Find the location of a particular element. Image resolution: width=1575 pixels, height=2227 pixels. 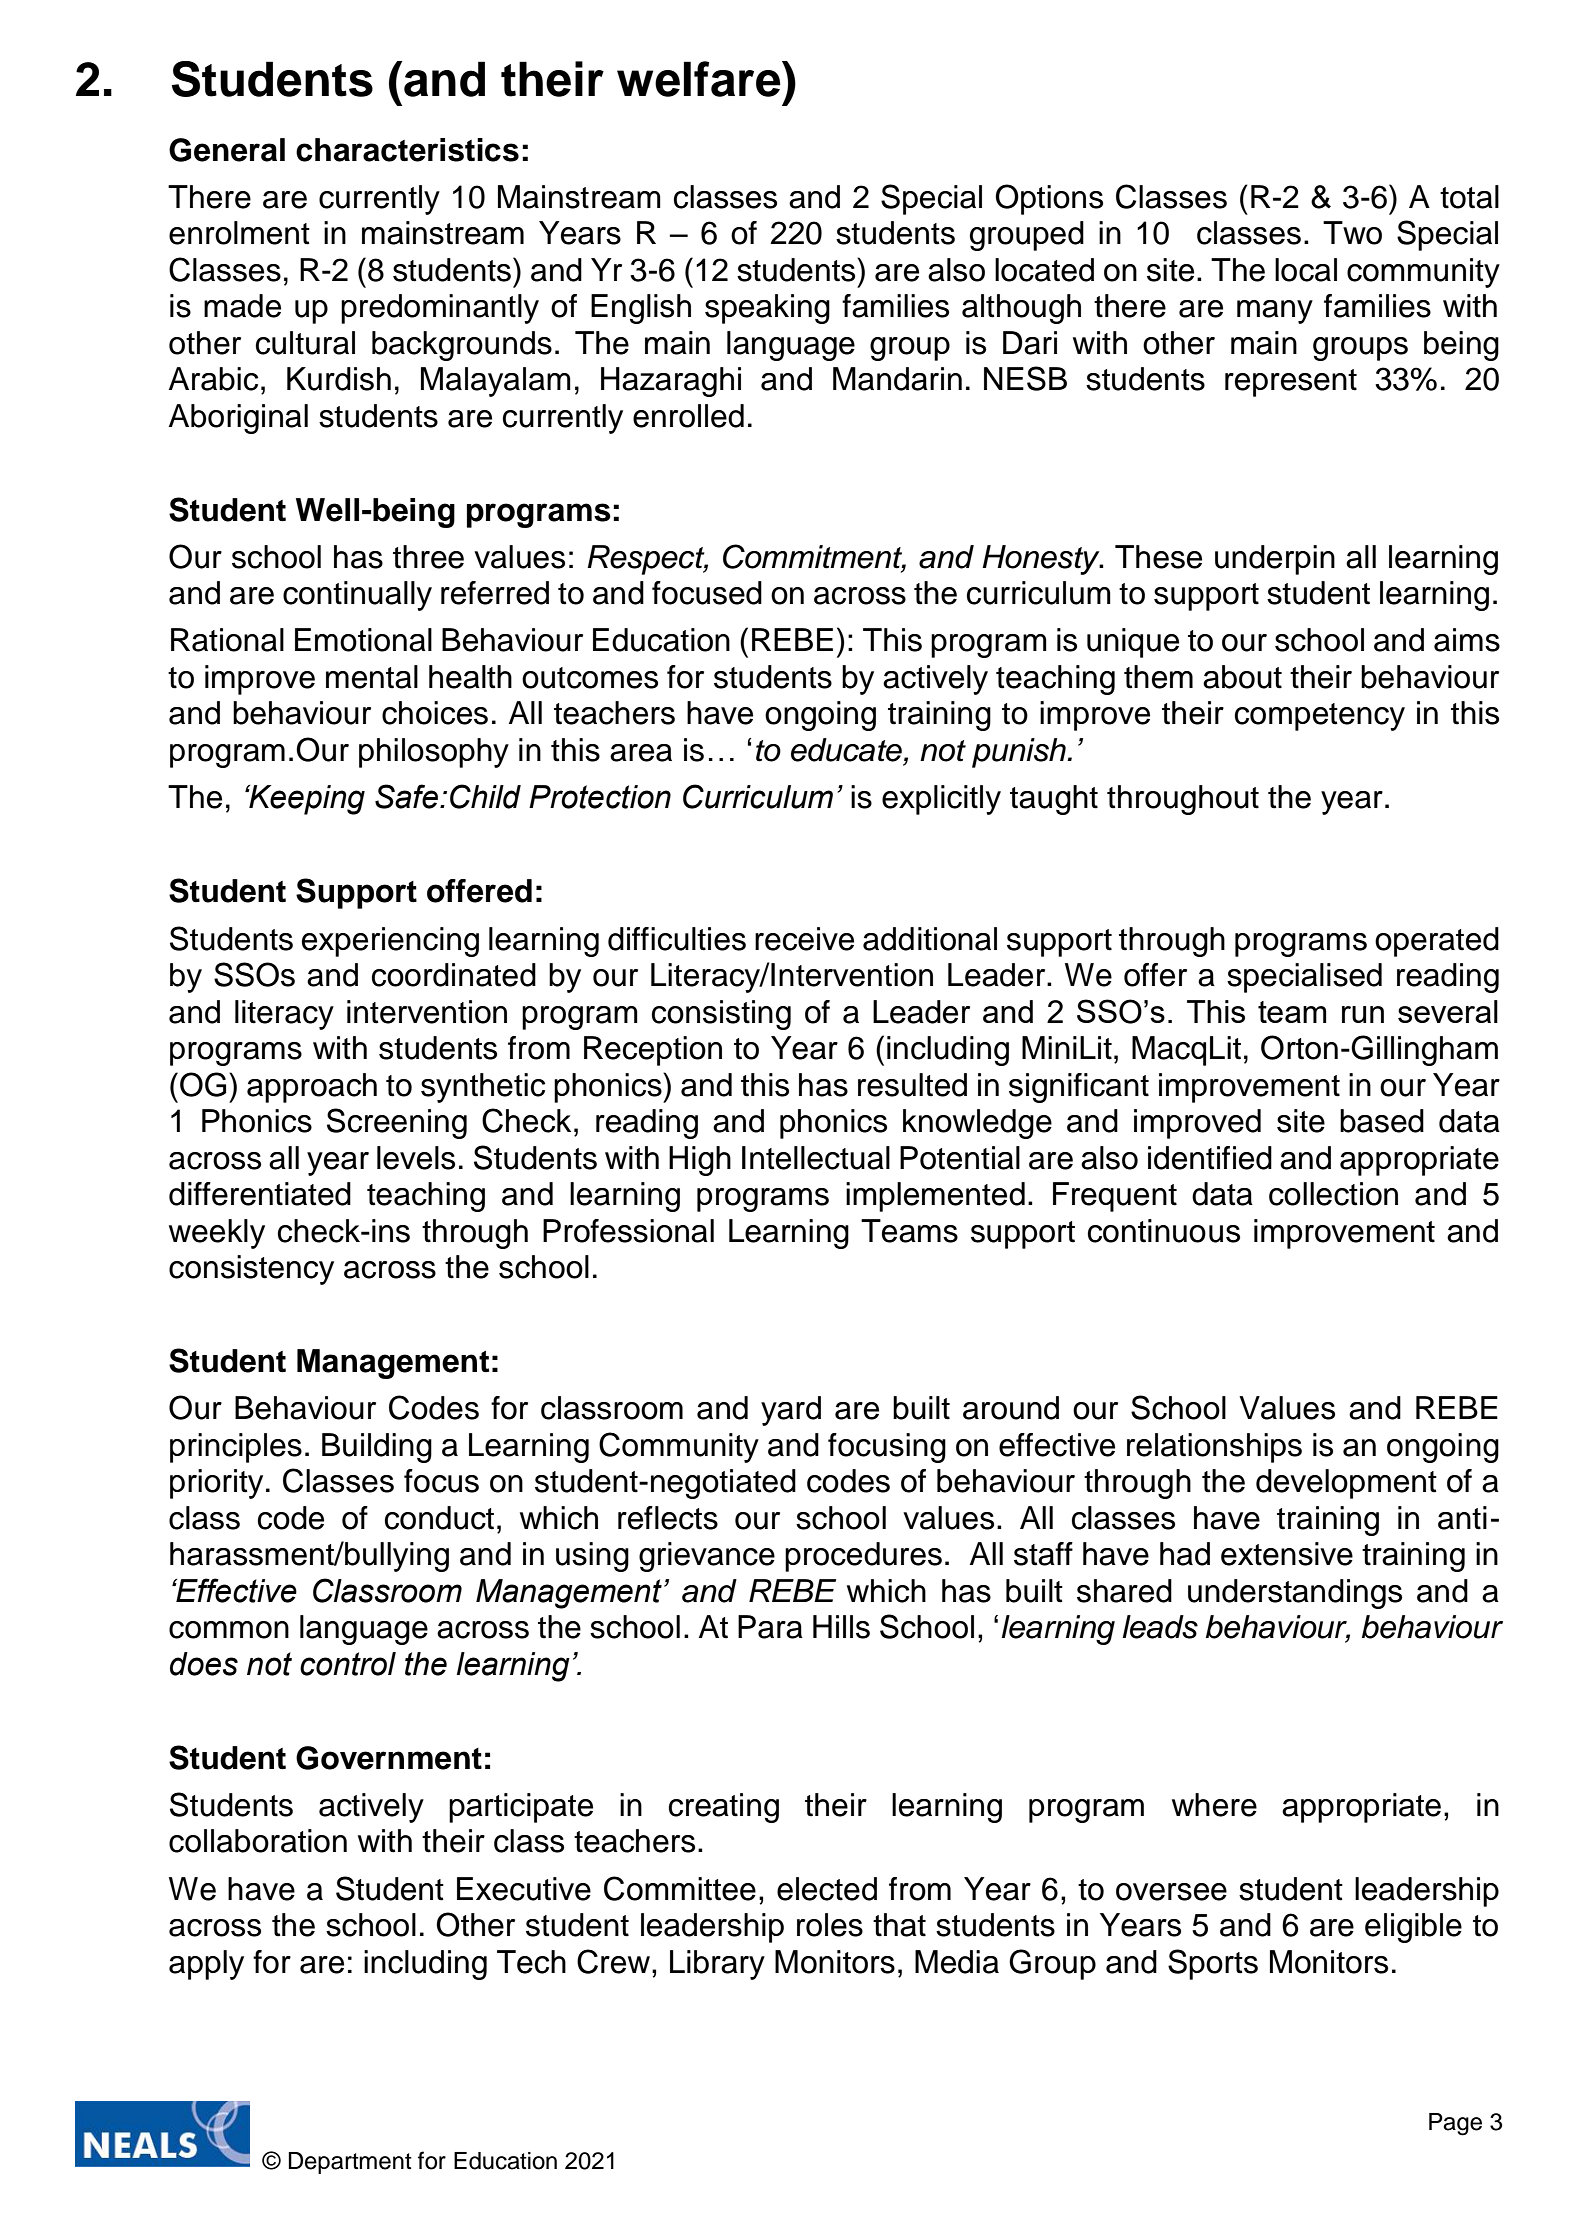

welfare is located at coordinates (700, 79).
